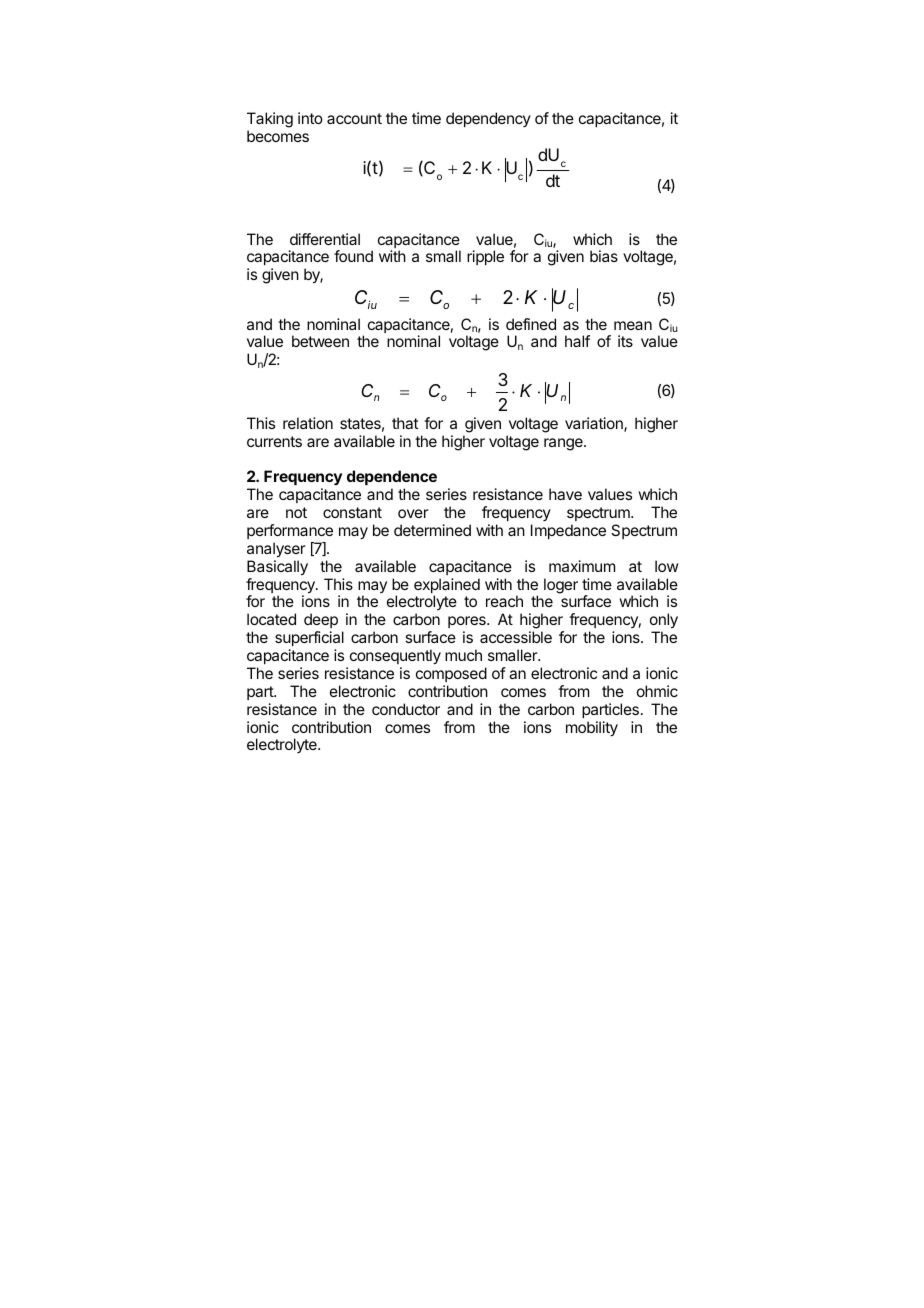  I want to click on not, so click(296, 512).
